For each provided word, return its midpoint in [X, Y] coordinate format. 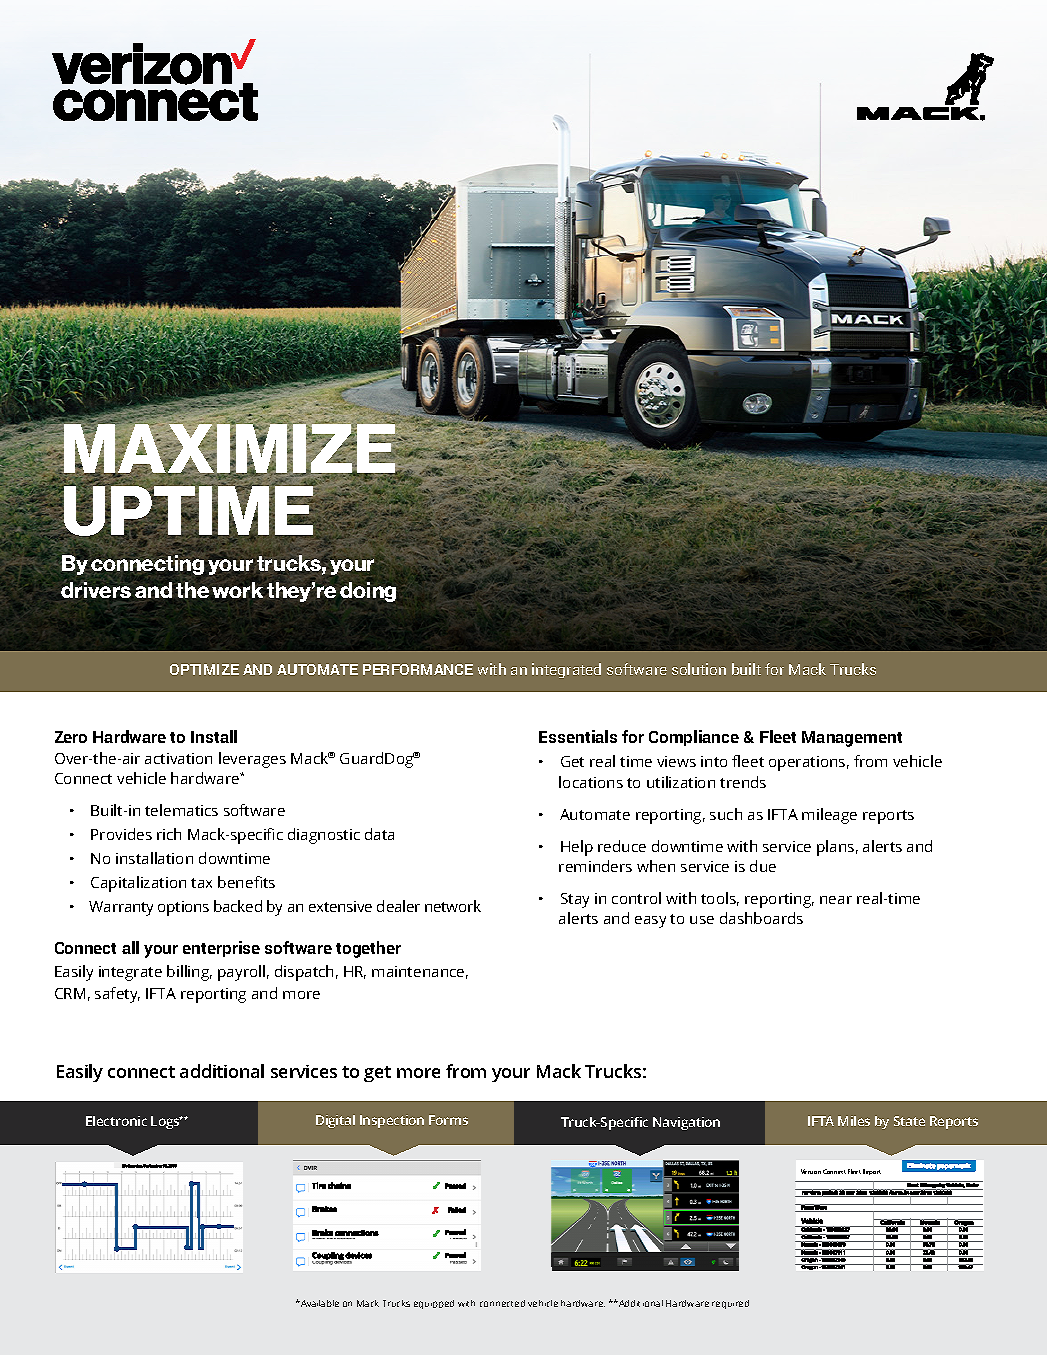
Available [319, 1303]
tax [201, 883]
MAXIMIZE [230, 449]
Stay [575, 900]
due [763, 866]
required [730, 1304]
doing [368, 592]
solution [699, 669]
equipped [434, 1304]
